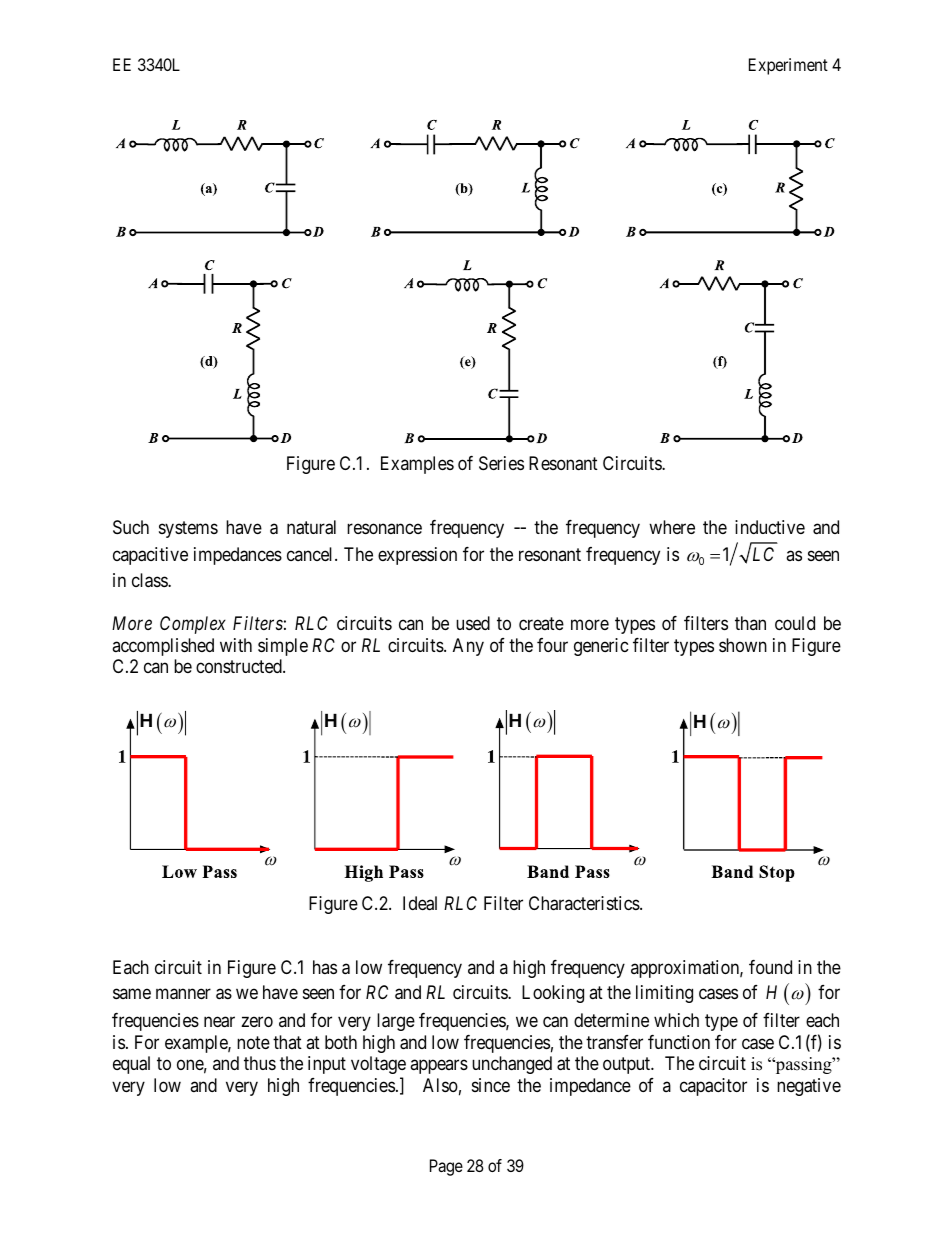  I want to click on than, so click(750, 623).
